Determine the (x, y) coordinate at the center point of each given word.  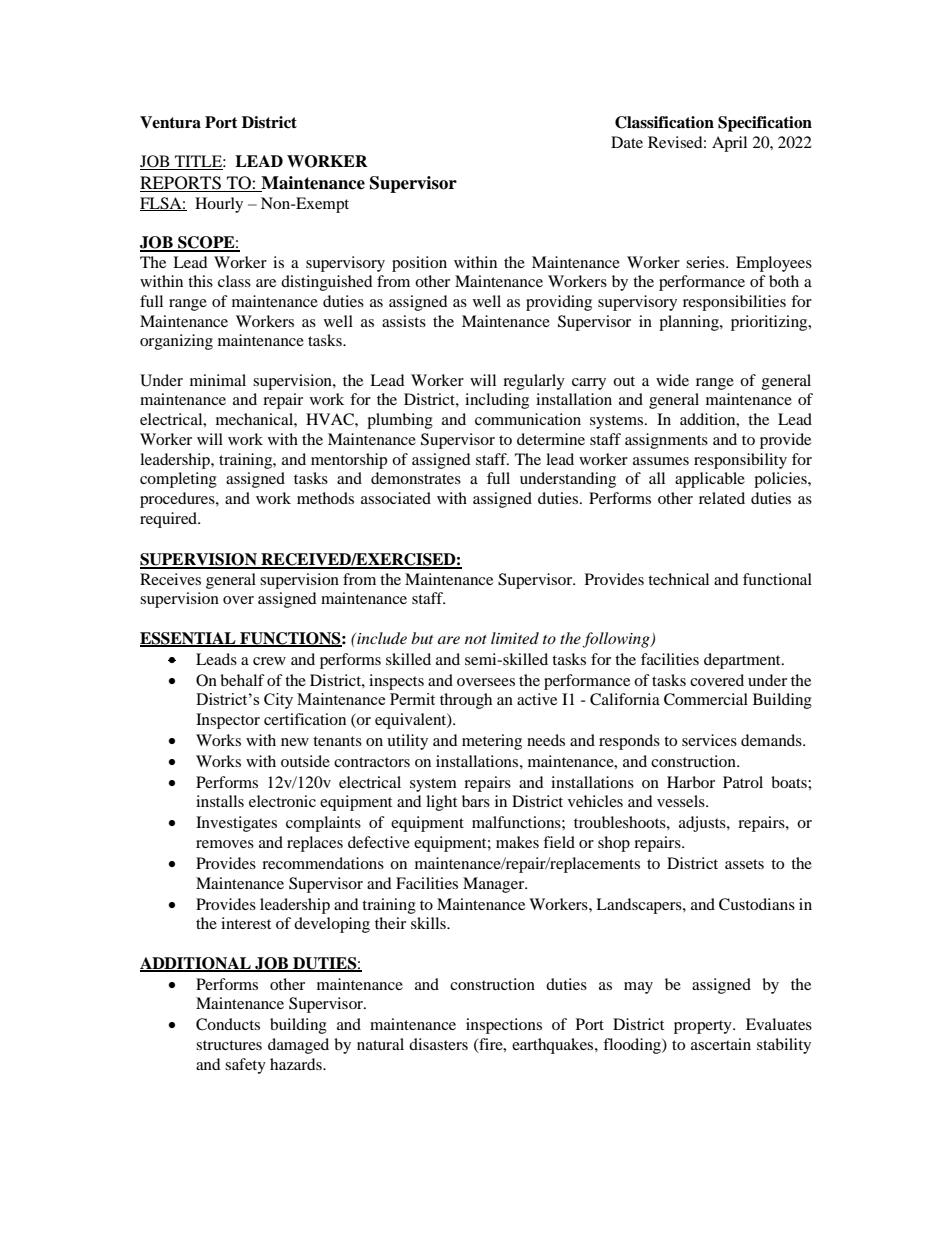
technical (678, 579)
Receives (170, 579)
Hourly (219, 205)
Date (627, 142)
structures (229, 1045)
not (476, 639)
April (729, 144)
